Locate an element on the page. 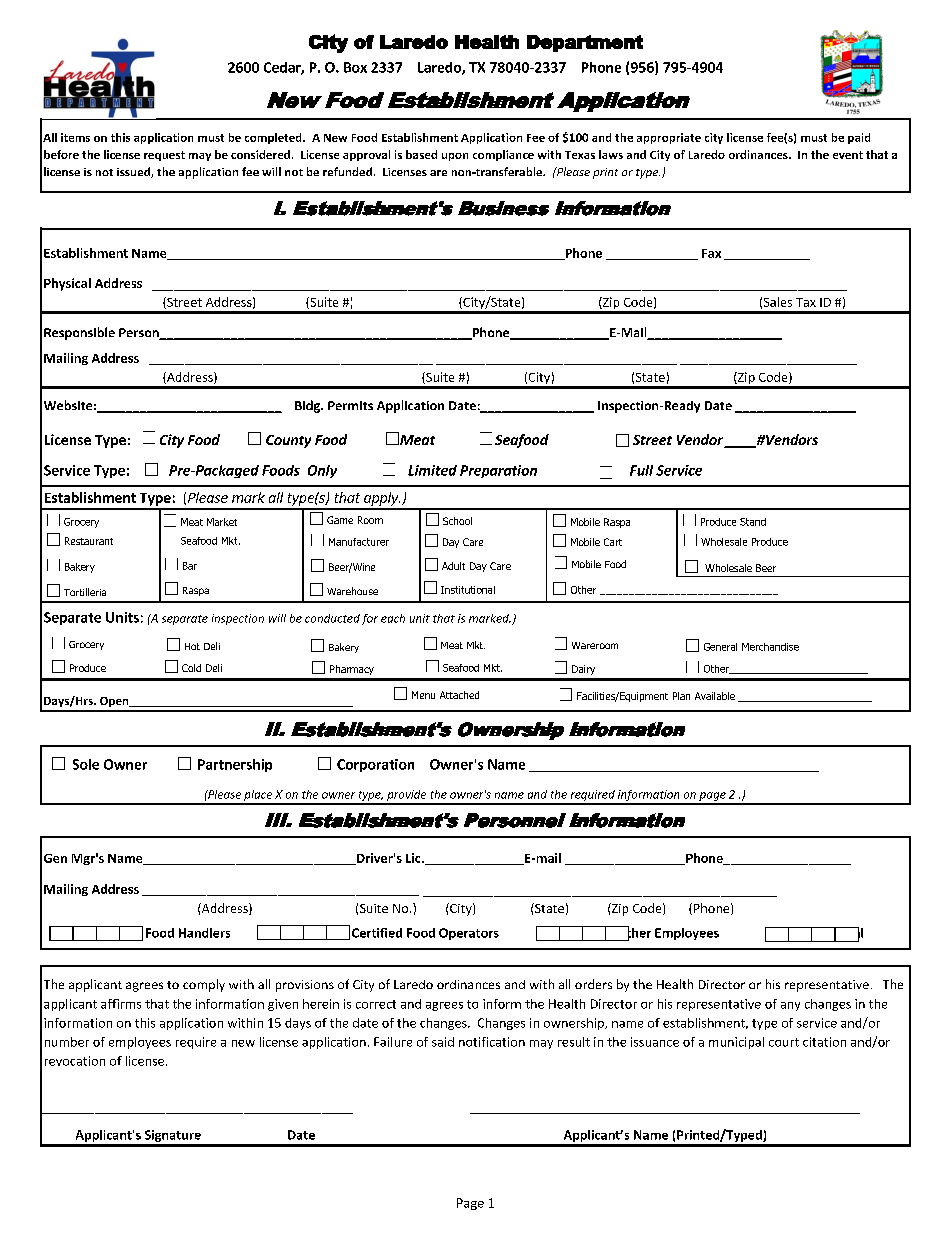 The width and height of the document is (952, 1233). request is located at coordinates (164, 156).
